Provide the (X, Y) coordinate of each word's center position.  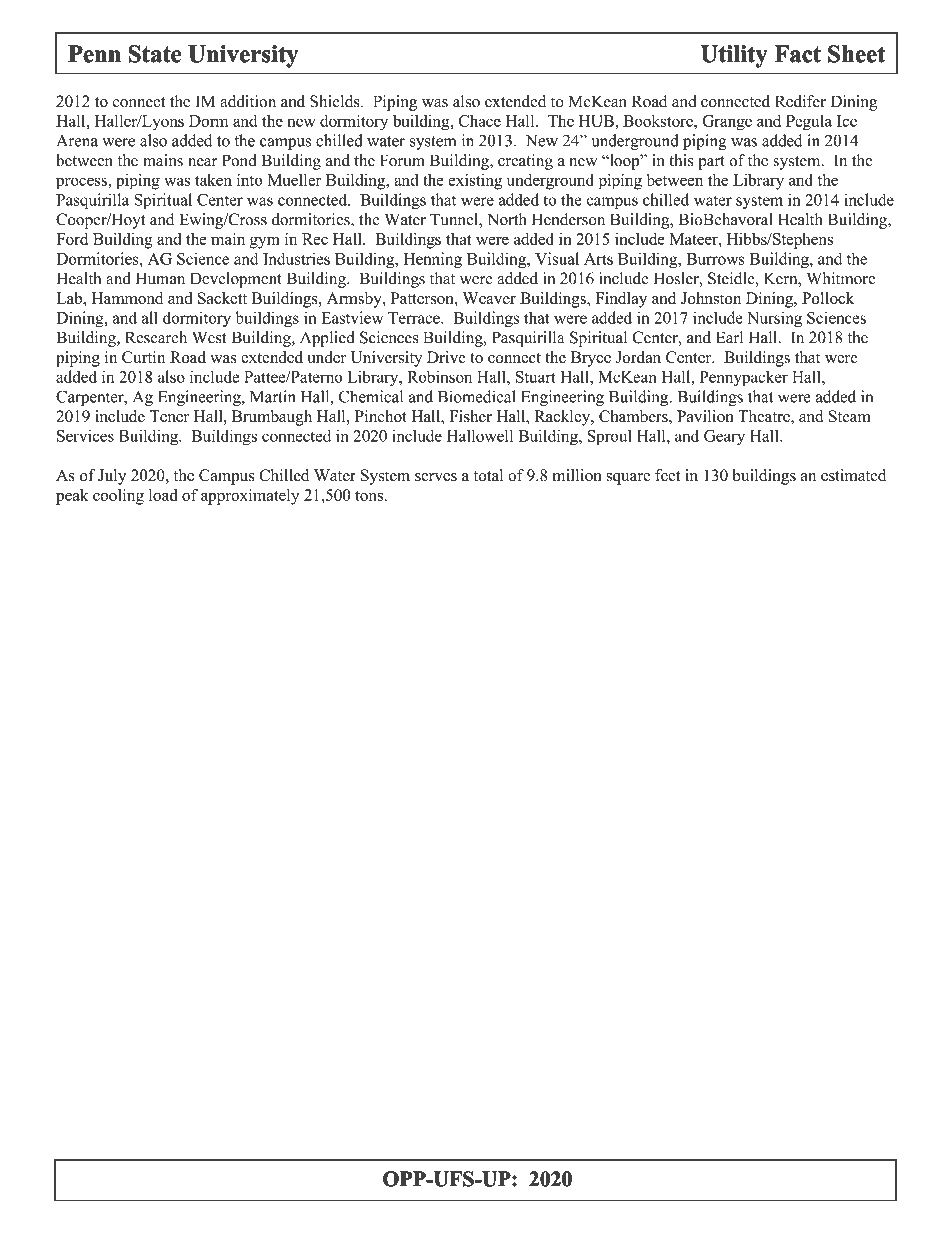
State (155, 54)
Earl (729, 337)
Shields (336, 101)
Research (156, 337)
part (712, 163)
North (506, 219)
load (163, 495)
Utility (734, 56)
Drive (446, 357)
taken (213, 180)
